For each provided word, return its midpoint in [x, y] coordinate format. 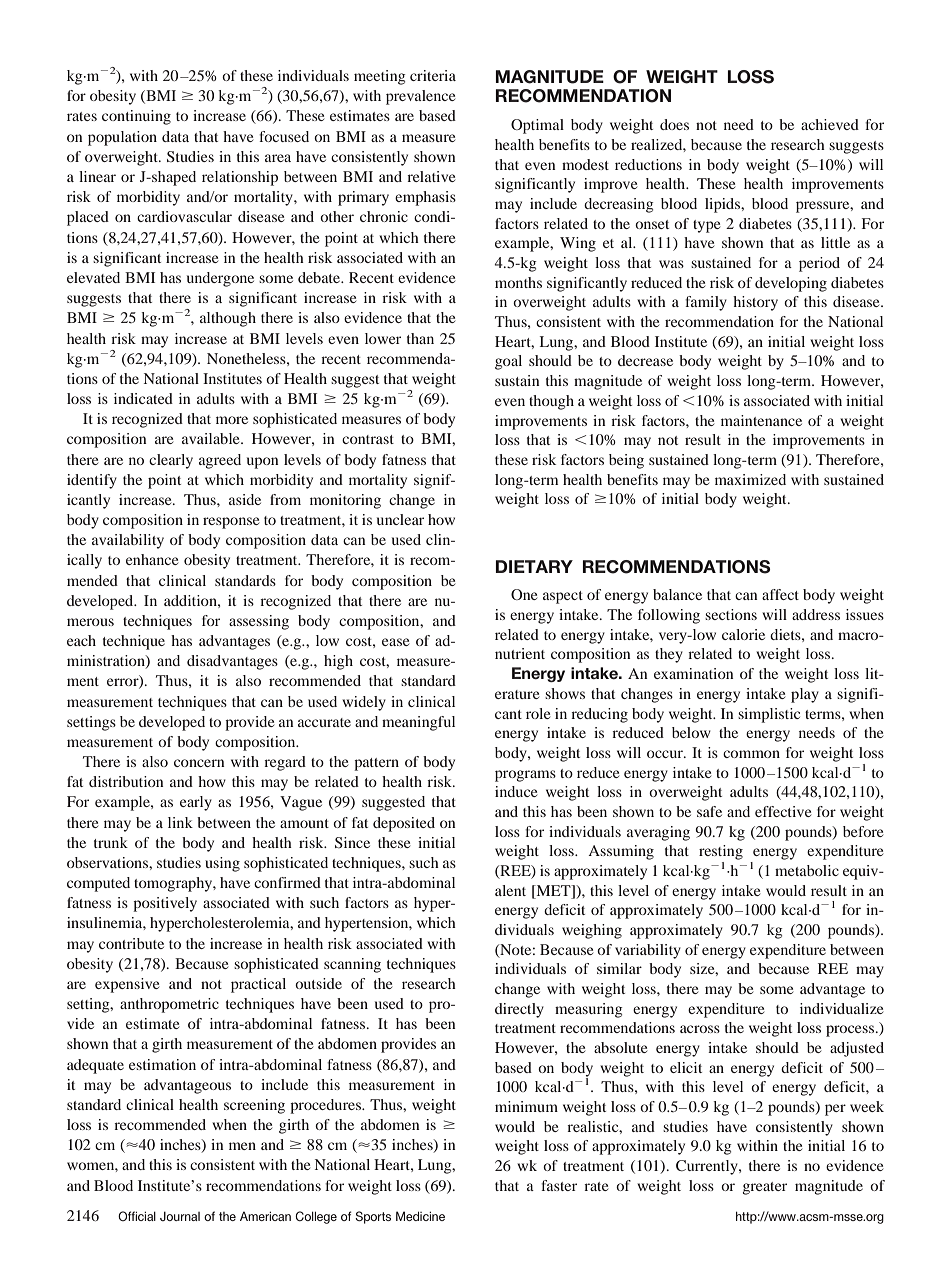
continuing [136, 117]
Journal [180, 1216]
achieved [830, 124]
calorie [743, 634]
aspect [563, 597]
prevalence [420, 97]
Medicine [420, 1216]
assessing [259, 622]
